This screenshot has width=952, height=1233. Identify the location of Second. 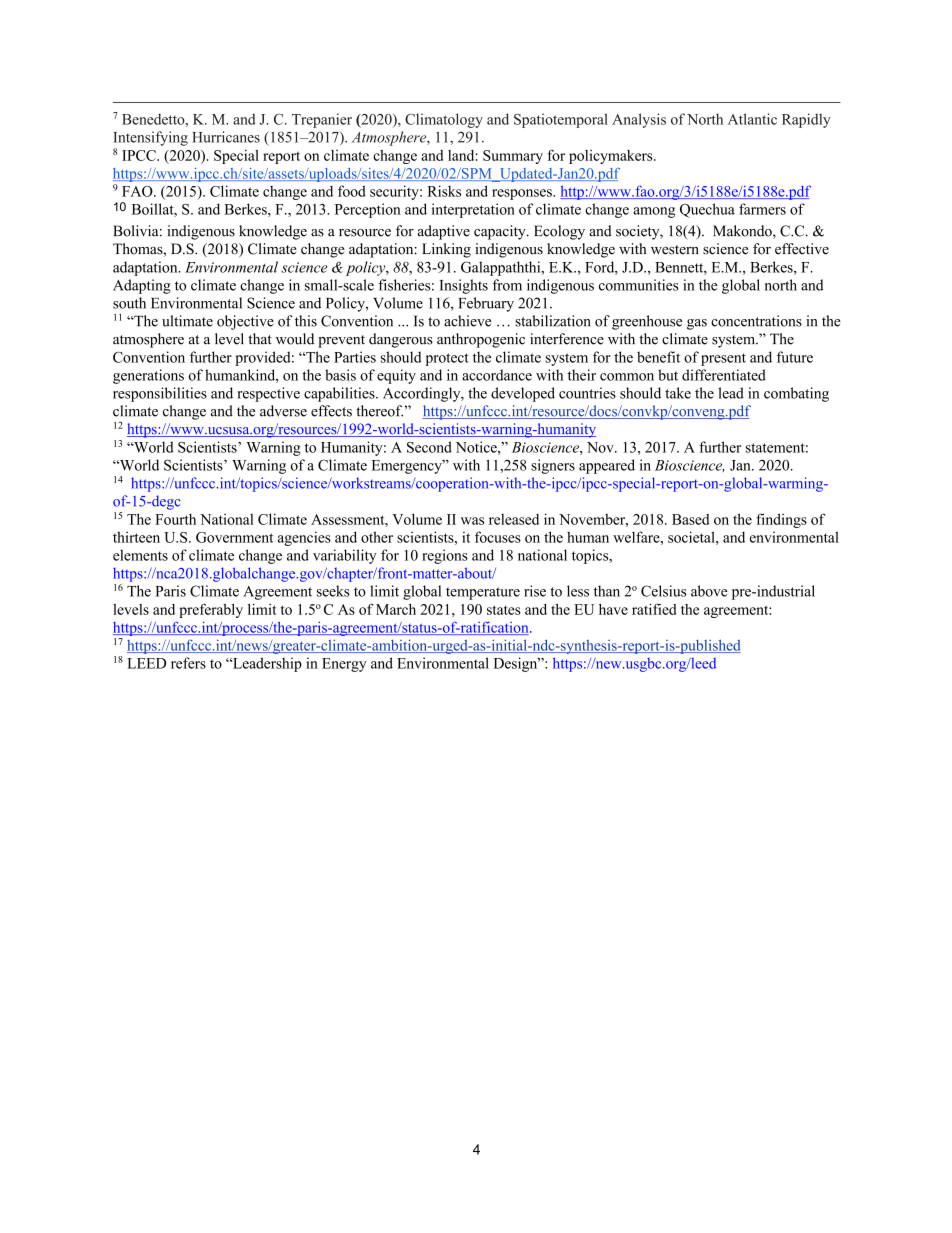
(429, 447).
